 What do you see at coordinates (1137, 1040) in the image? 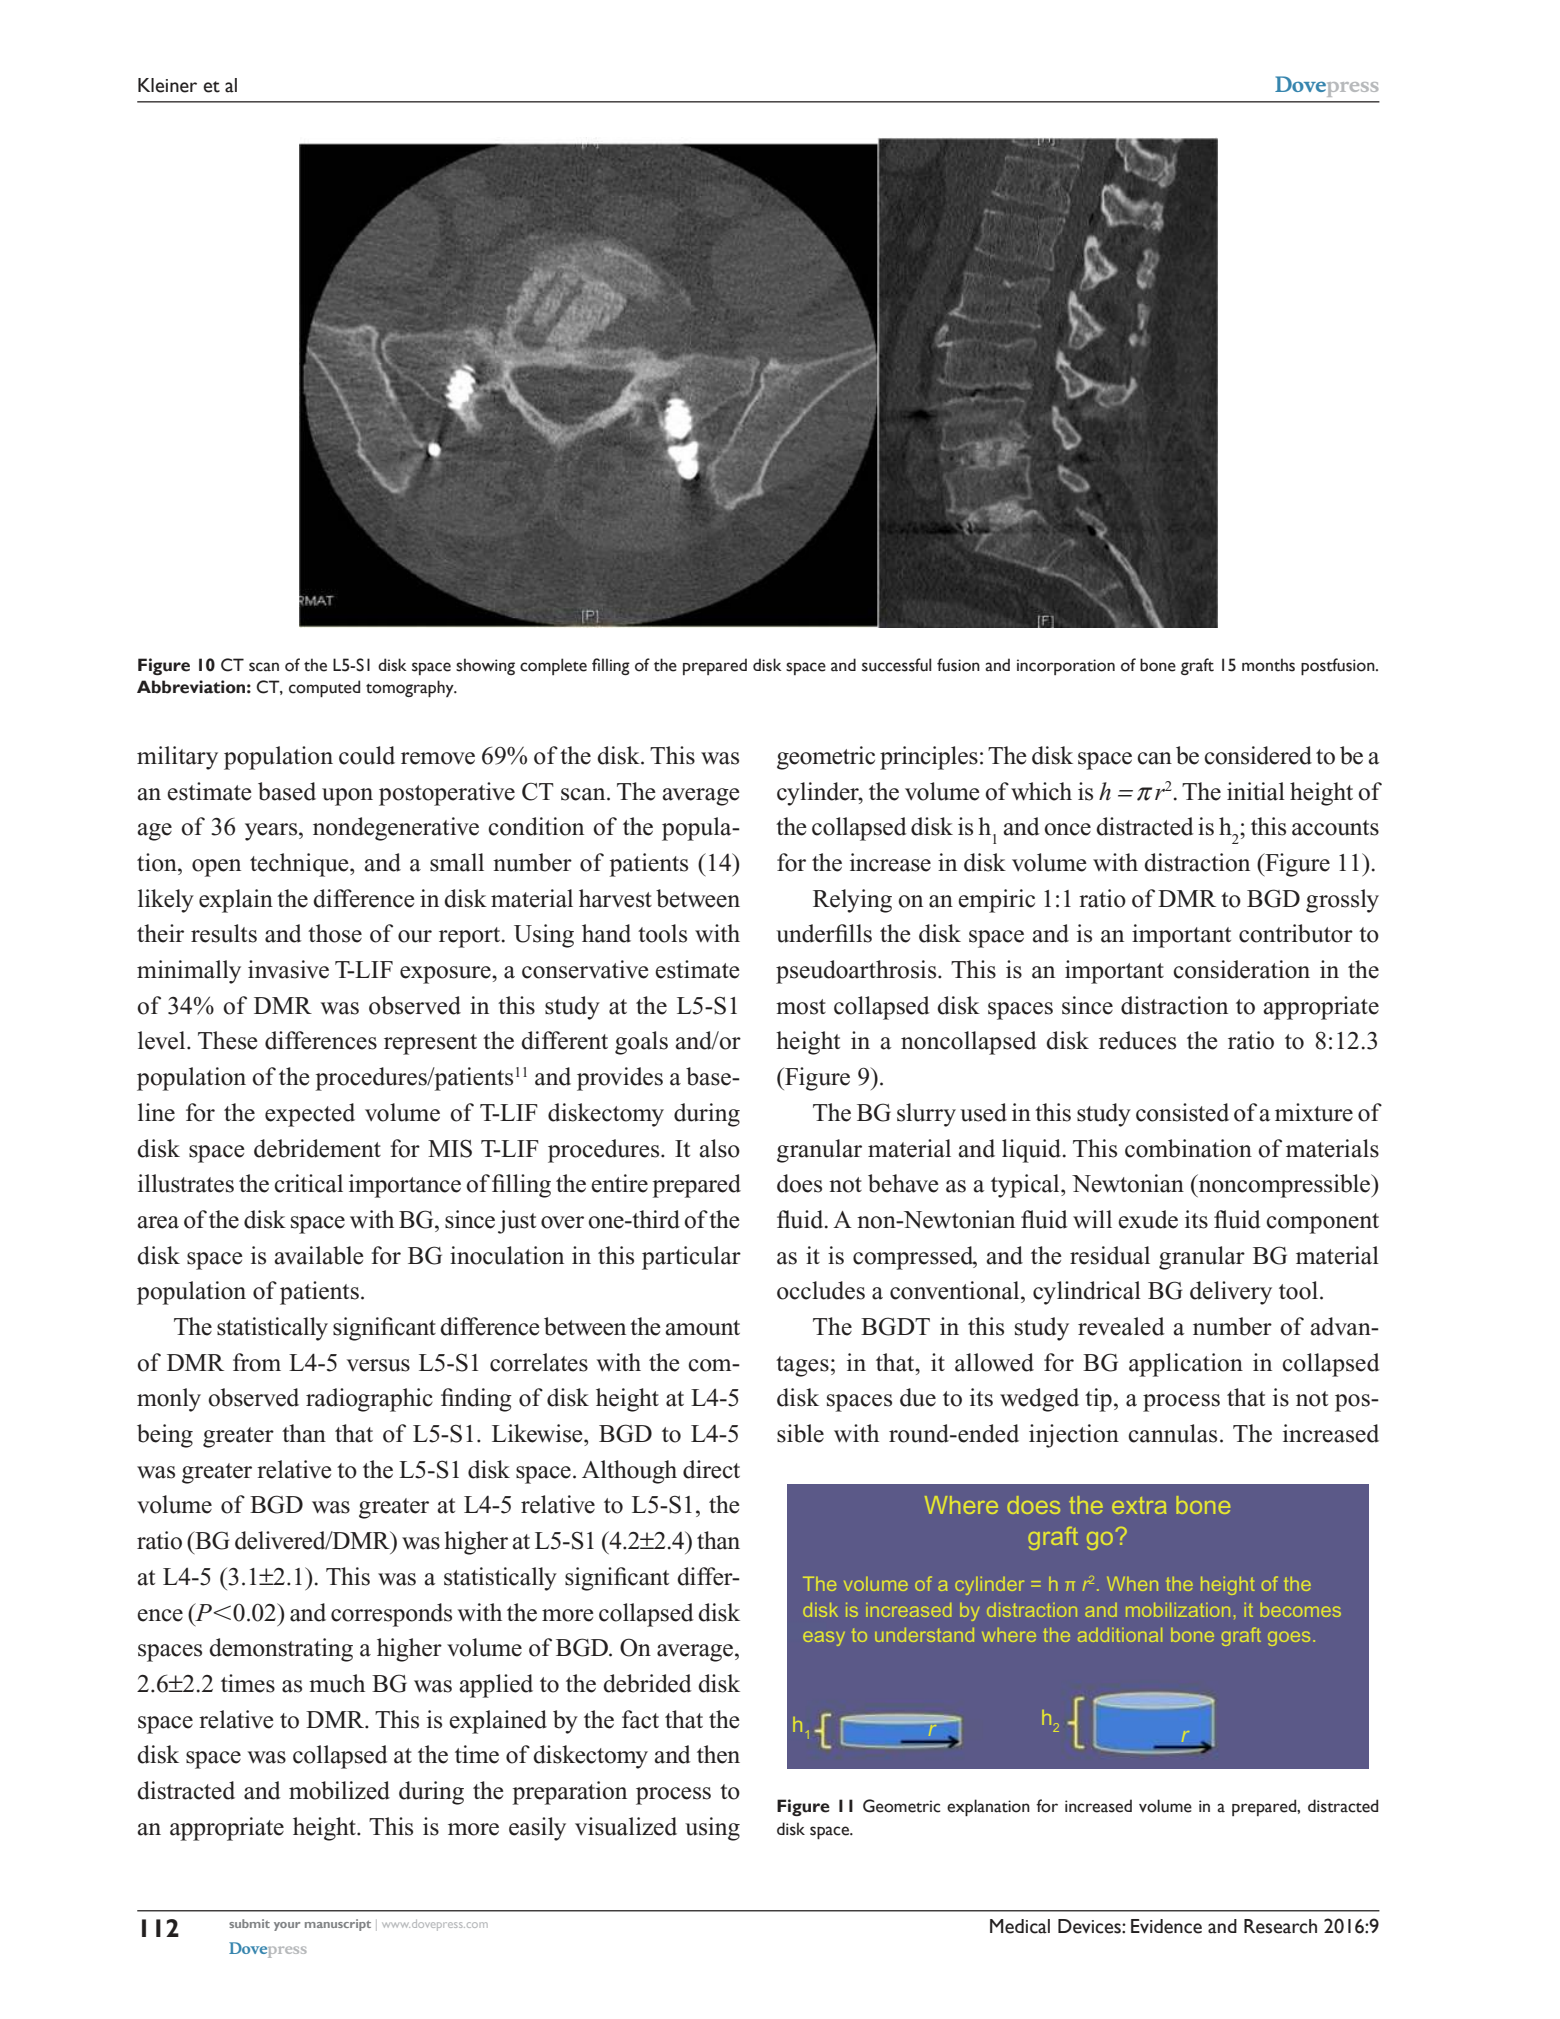
I see `reduces` at bounding box center [1137, 1040].
